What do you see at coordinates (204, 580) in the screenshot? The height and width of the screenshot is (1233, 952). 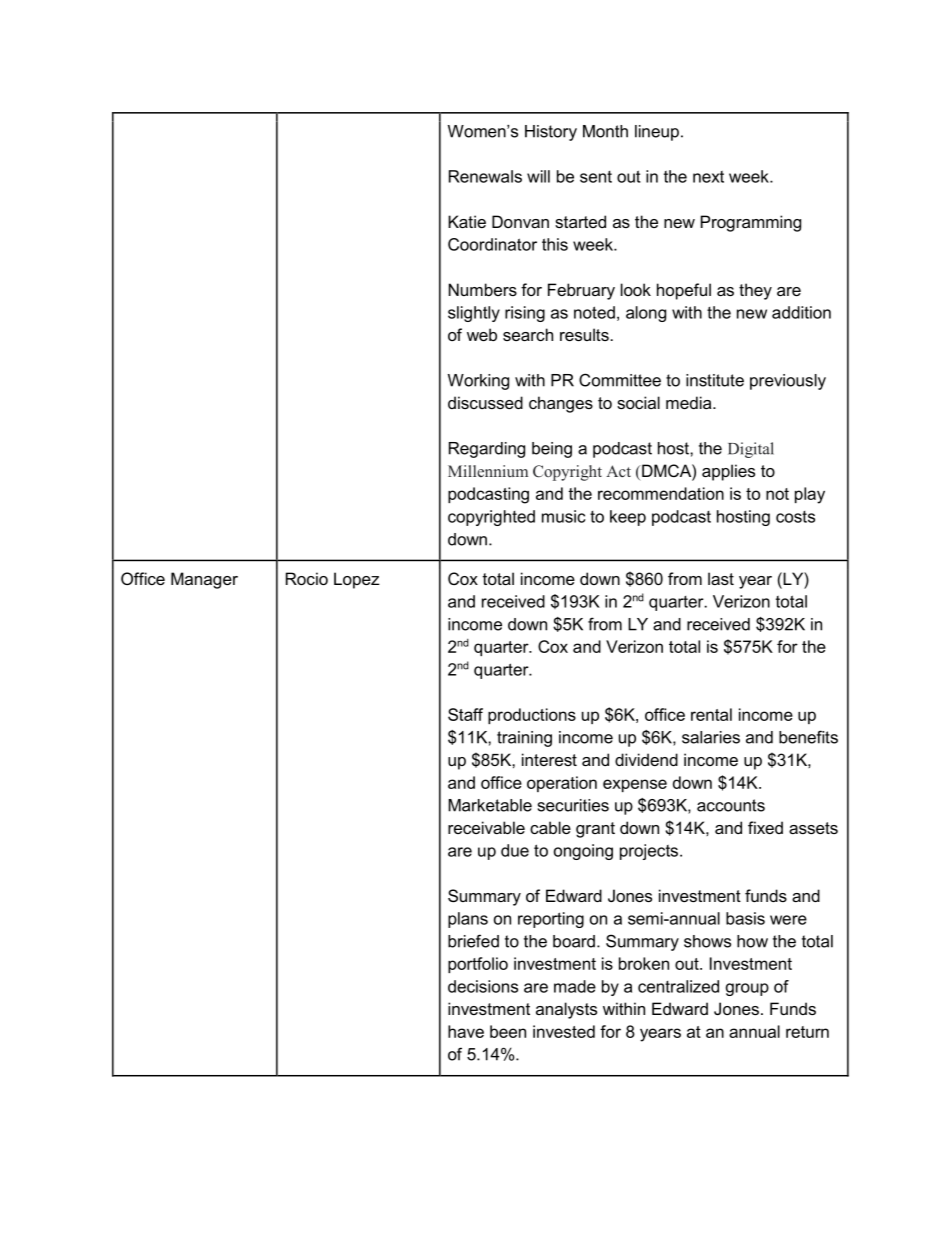 I see `Manager` at bounding box center [204, 580].
